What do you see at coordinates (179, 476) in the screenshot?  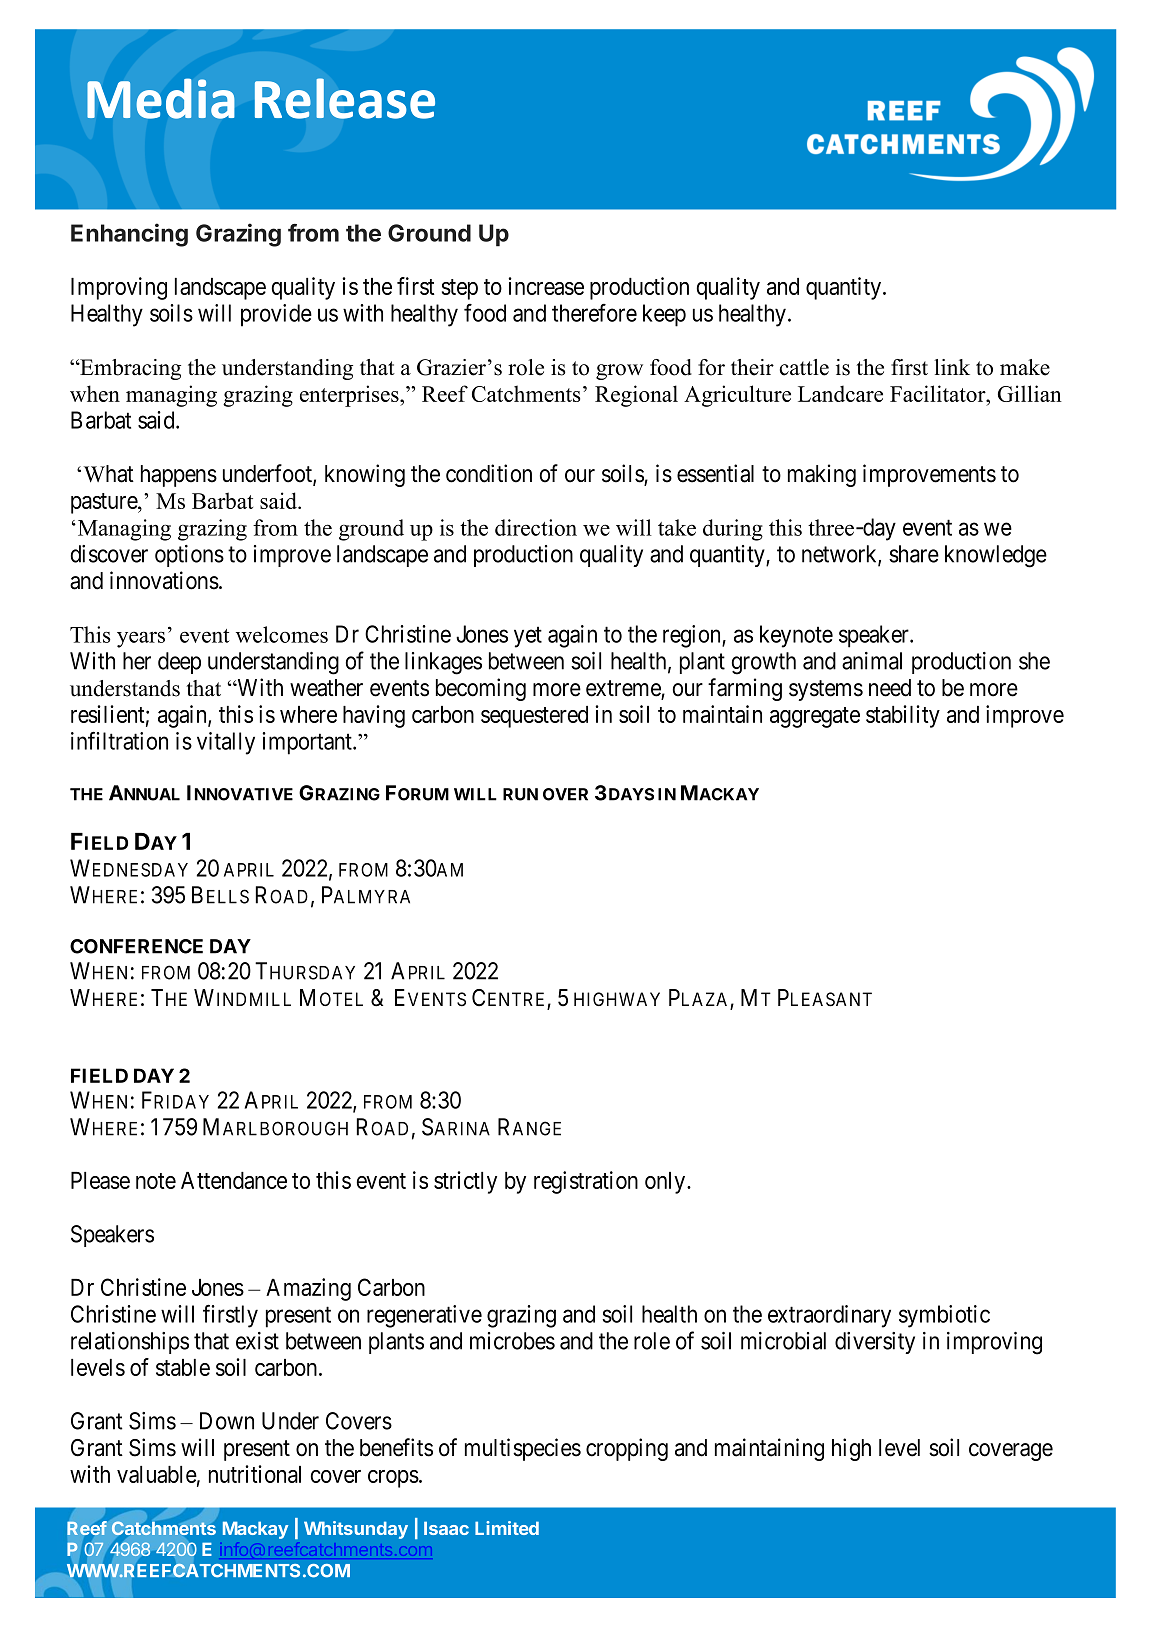 I see `happens` at bounding box center [179, 476].
